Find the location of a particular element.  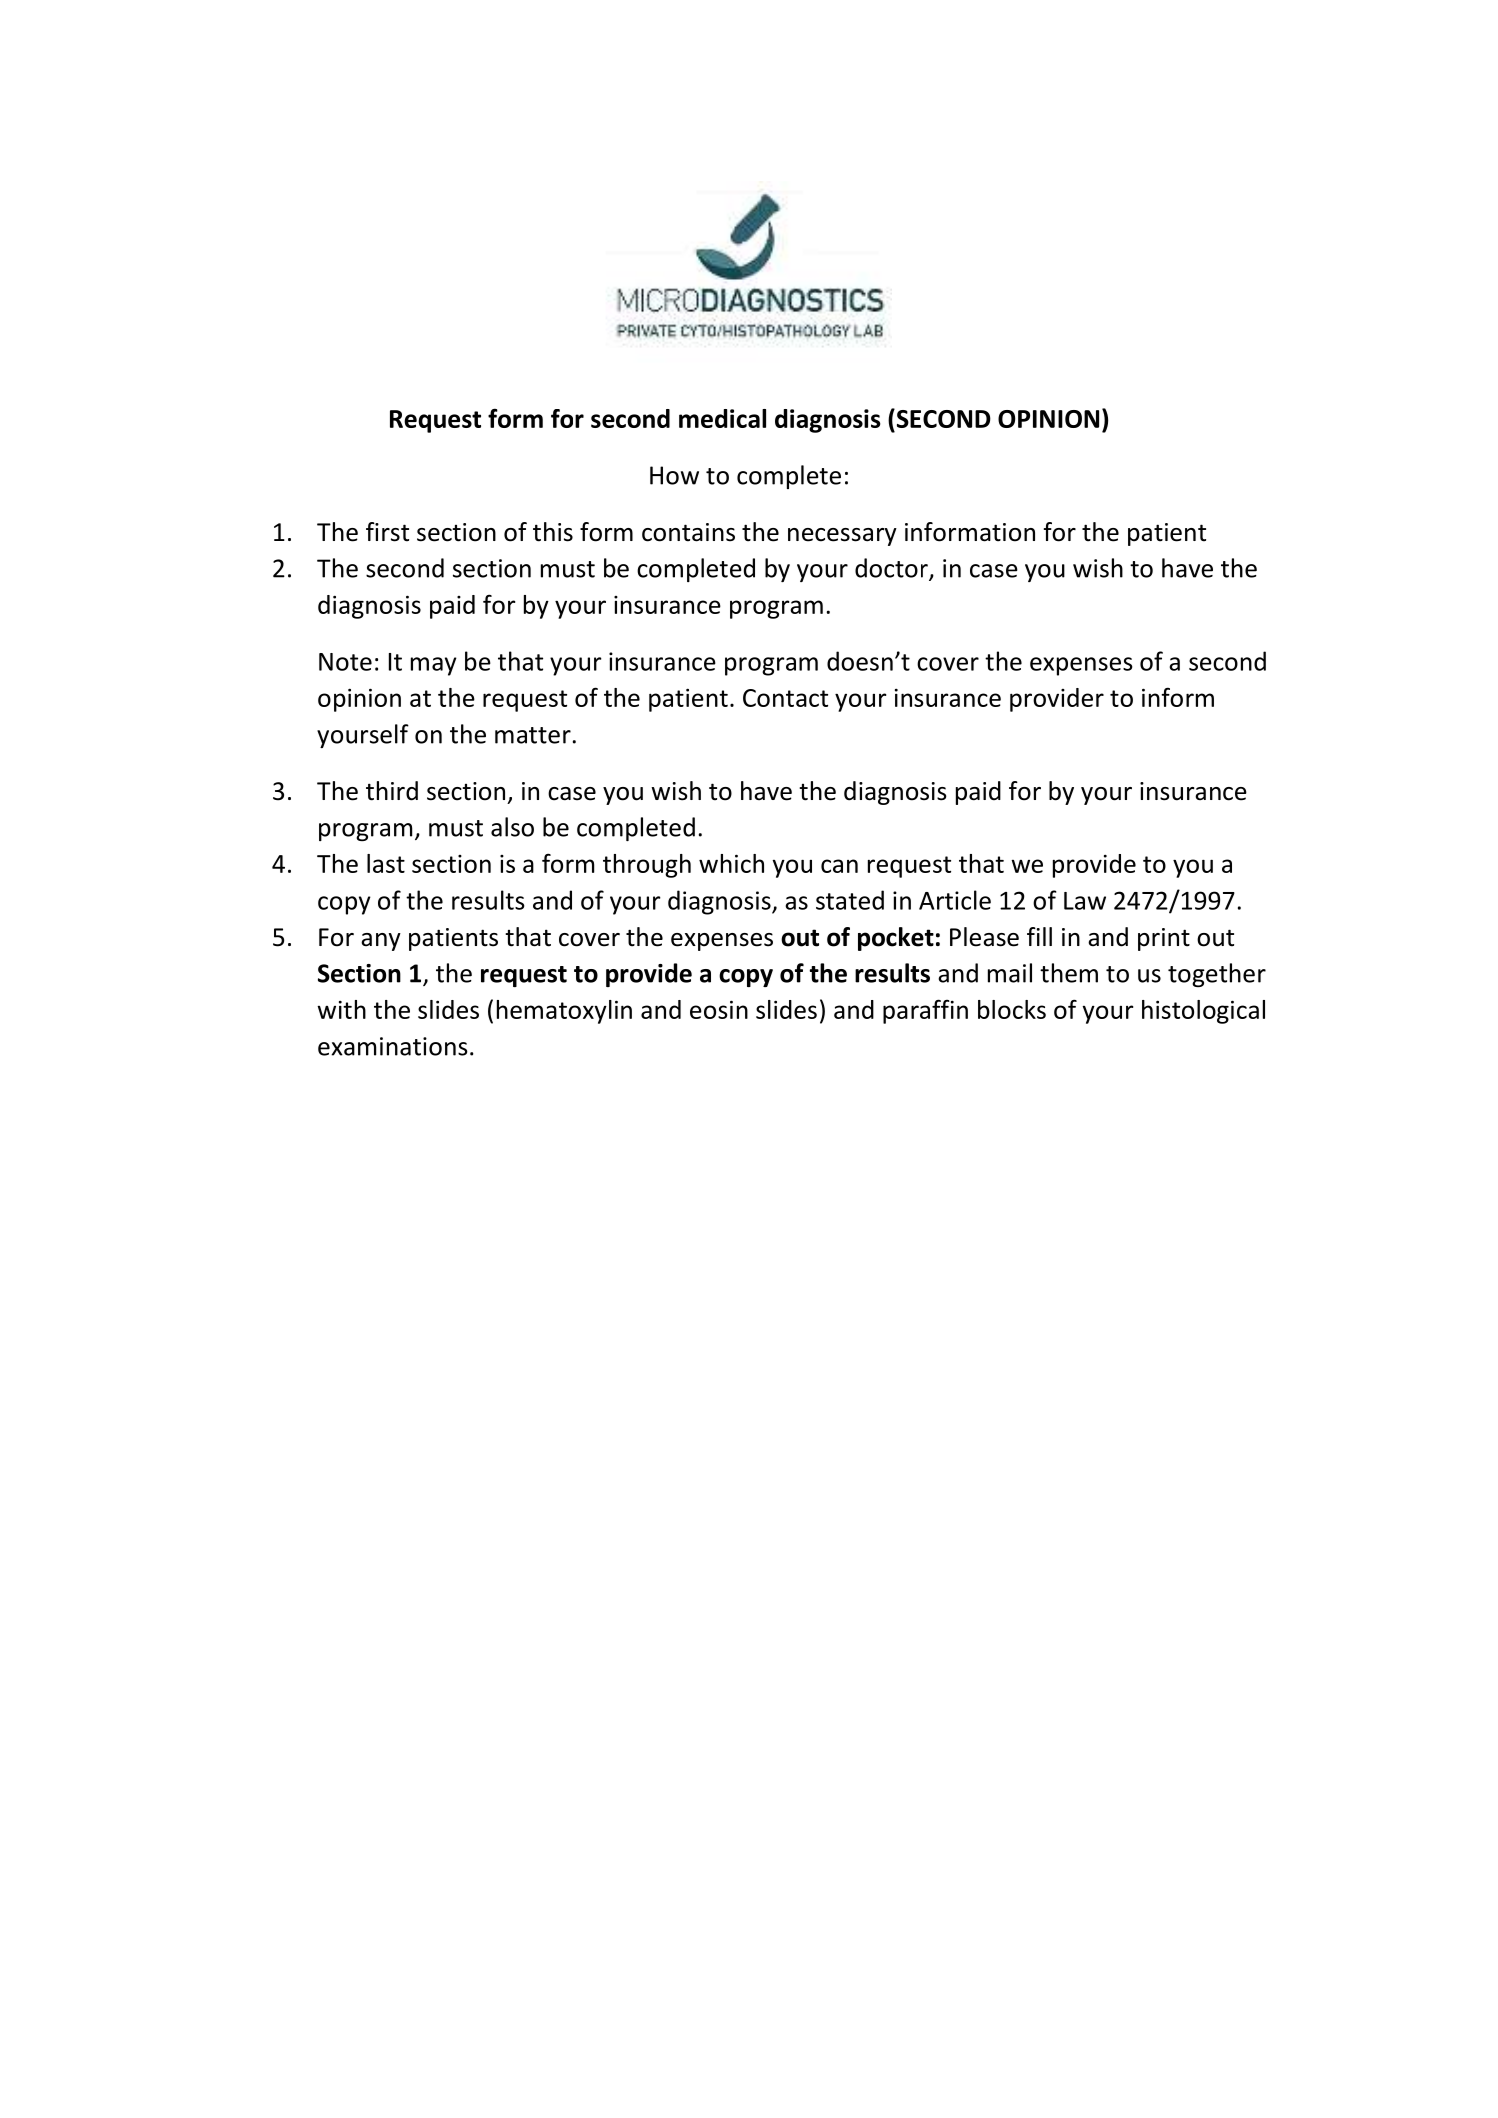

may is located at coordinates (434, 666).
